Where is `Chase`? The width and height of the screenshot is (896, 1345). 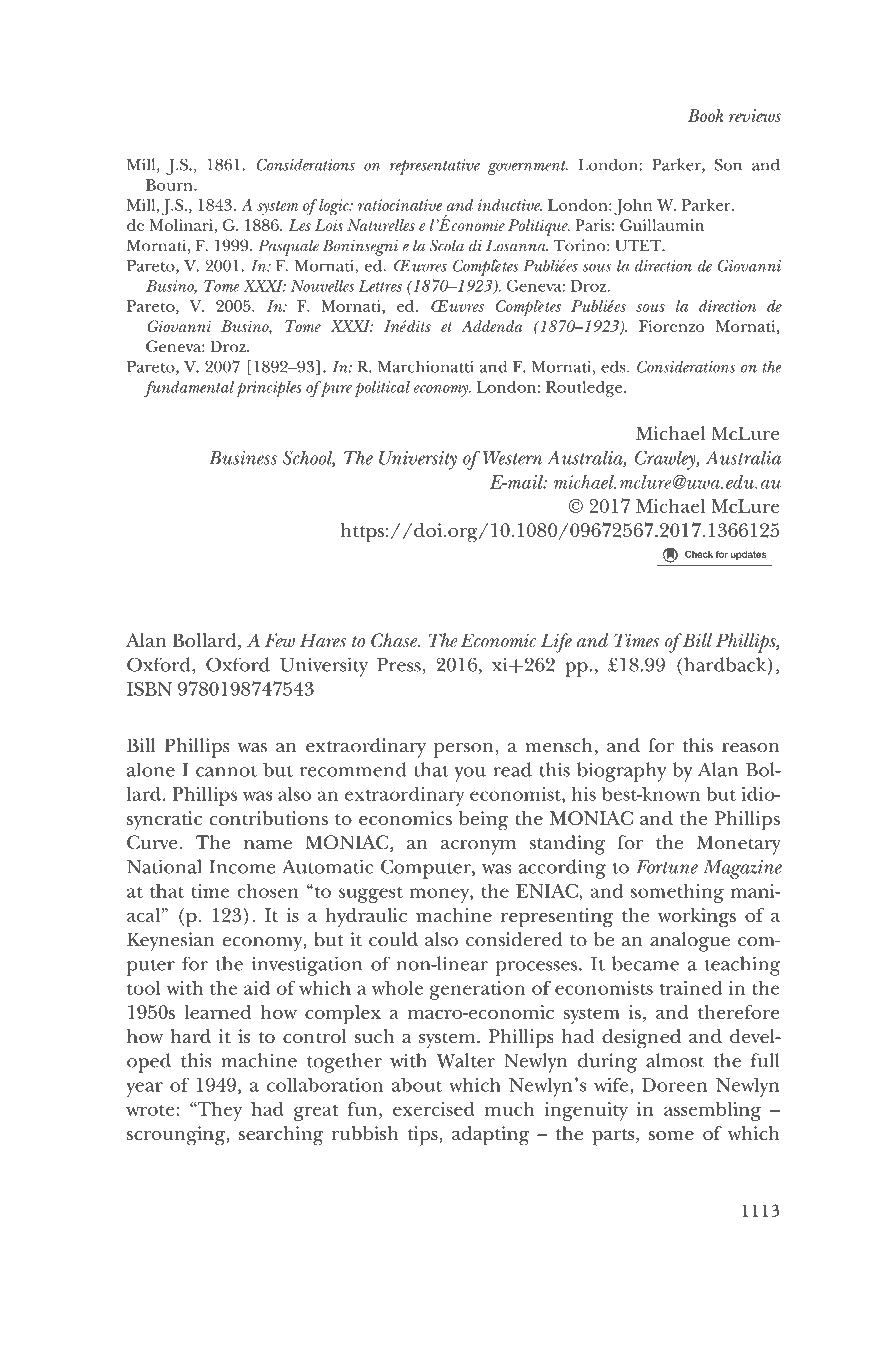 Chase is located at coordinates (395, 640).
